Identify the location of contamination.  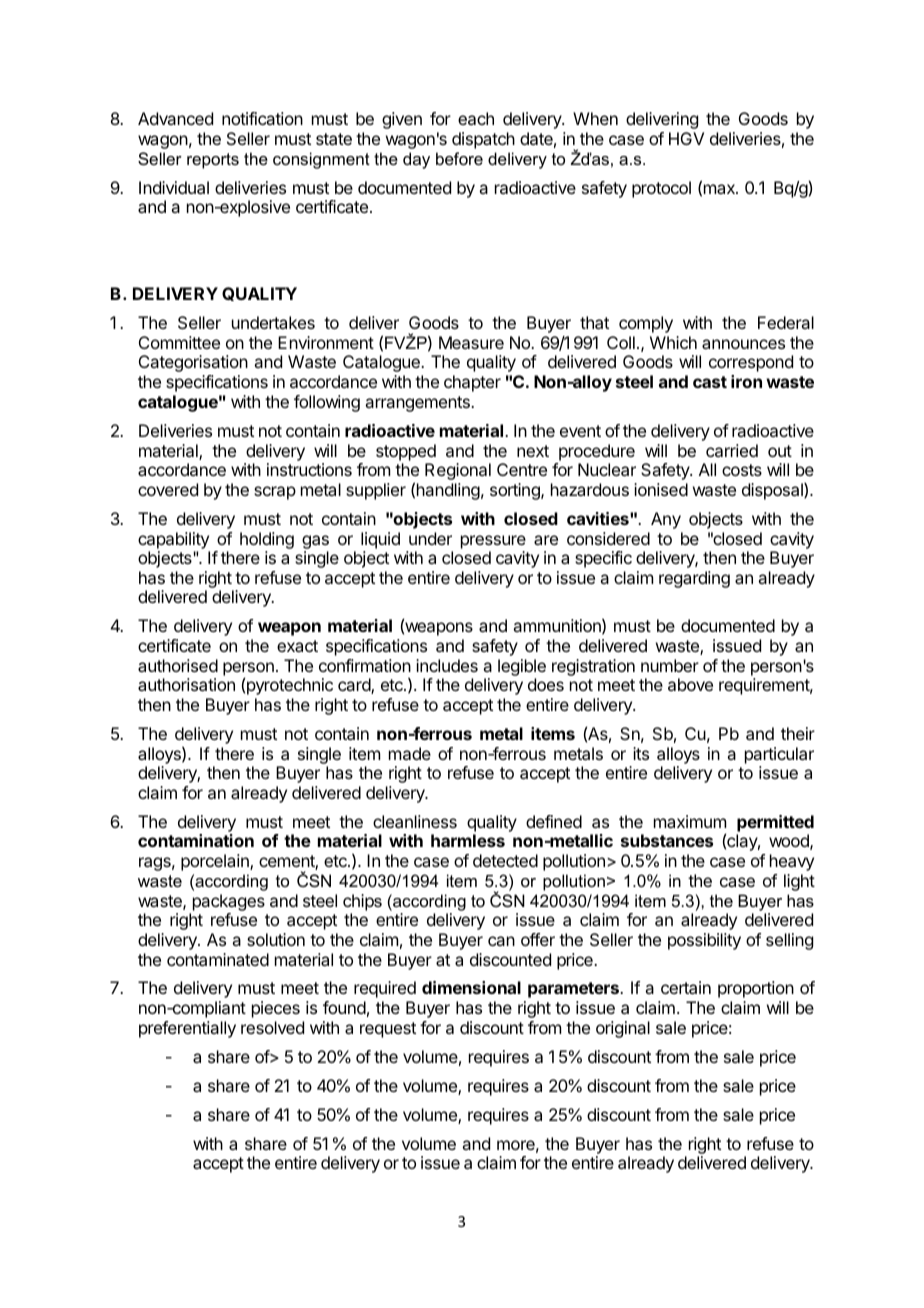
(196, 840).
